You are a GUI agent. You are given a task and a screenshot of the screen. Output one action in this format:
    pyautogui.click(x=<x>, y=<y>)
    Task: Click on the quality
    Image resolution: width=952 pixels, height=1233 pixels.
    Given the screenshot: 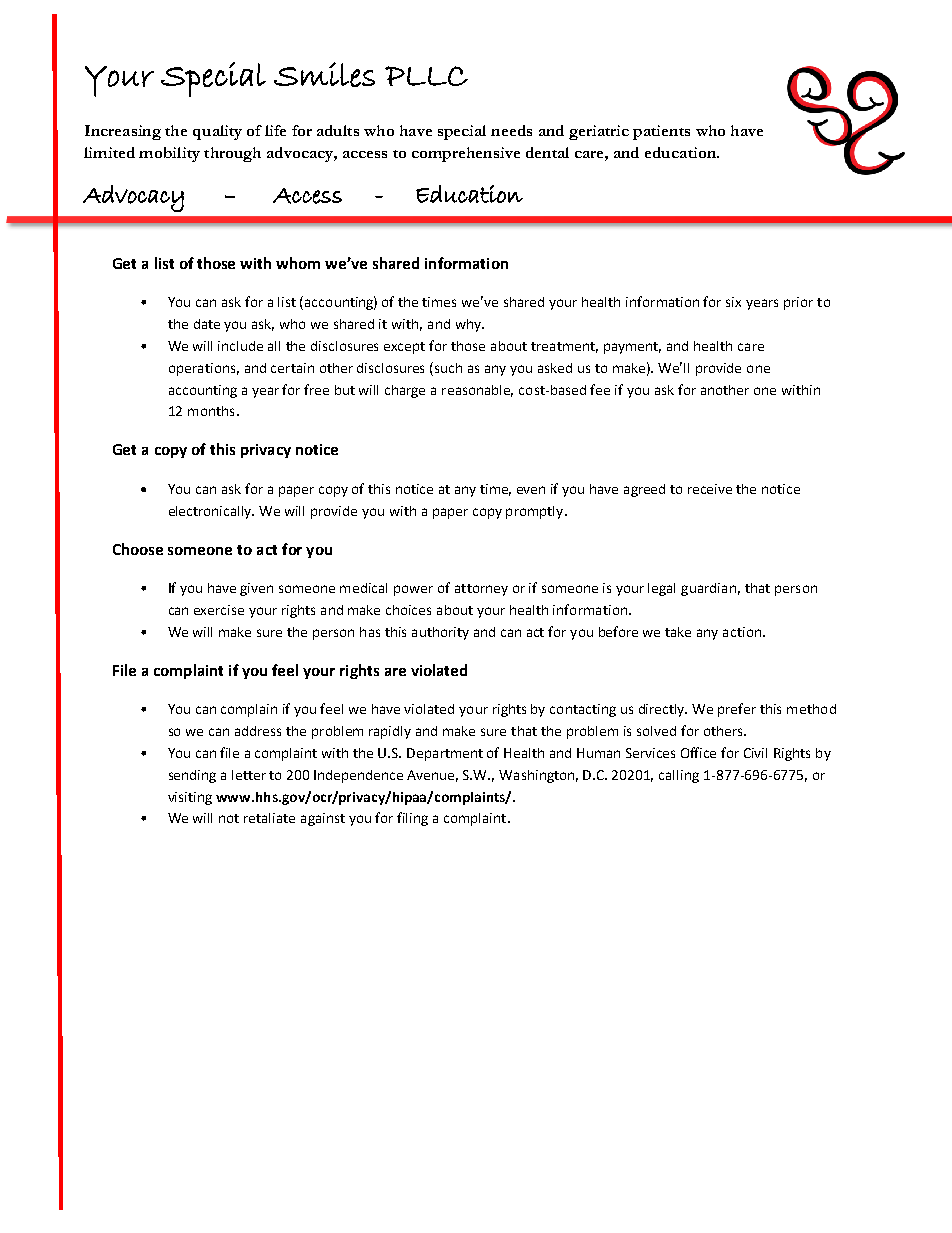 What is the action you would take?
    pyautogui.click(x=217, y=132)
